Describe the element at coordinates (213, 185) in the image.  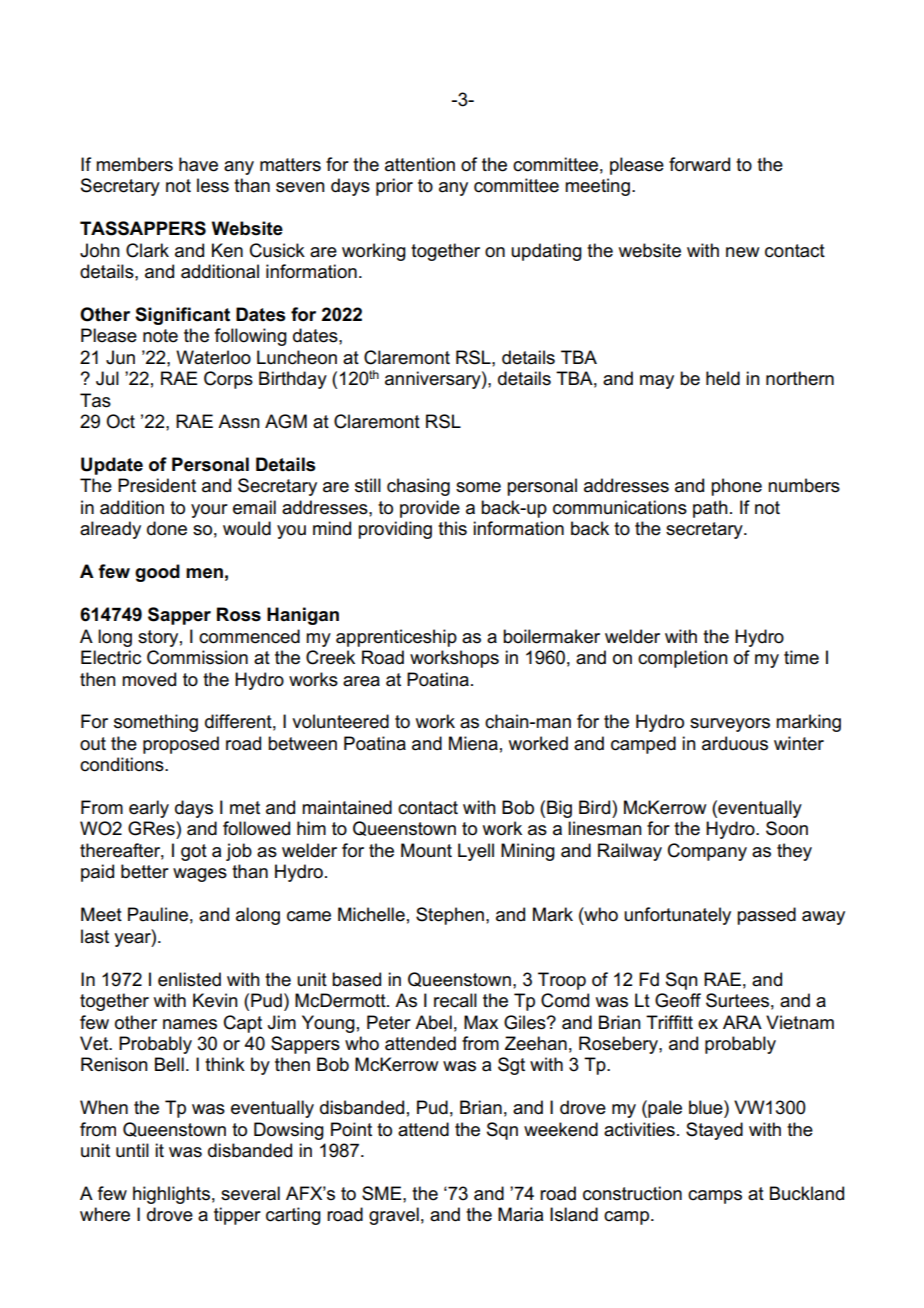
I see `less` at that location.
